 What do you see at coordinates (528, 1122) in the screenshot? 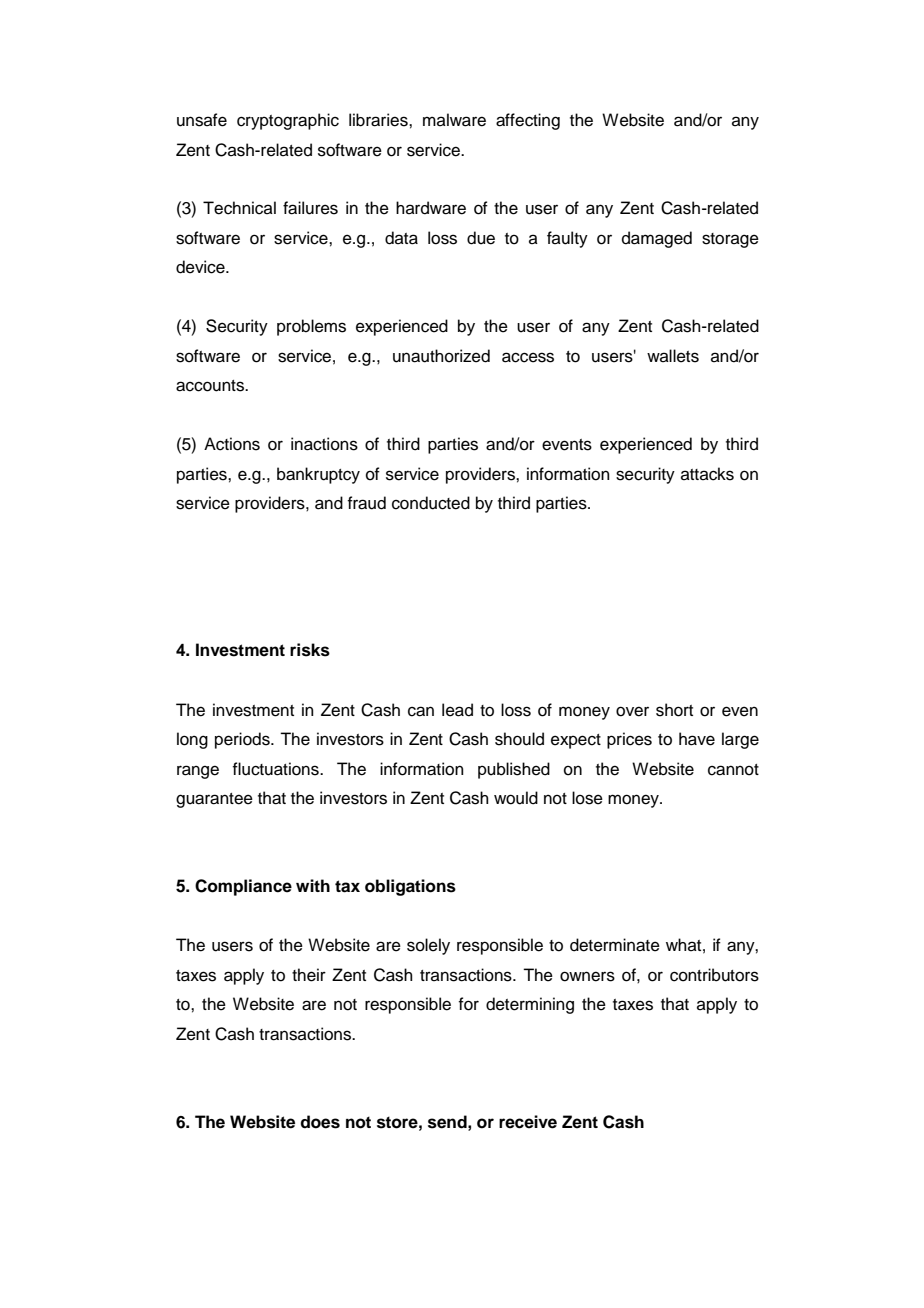
I see `receive` at bounding box center [528, 1122].
